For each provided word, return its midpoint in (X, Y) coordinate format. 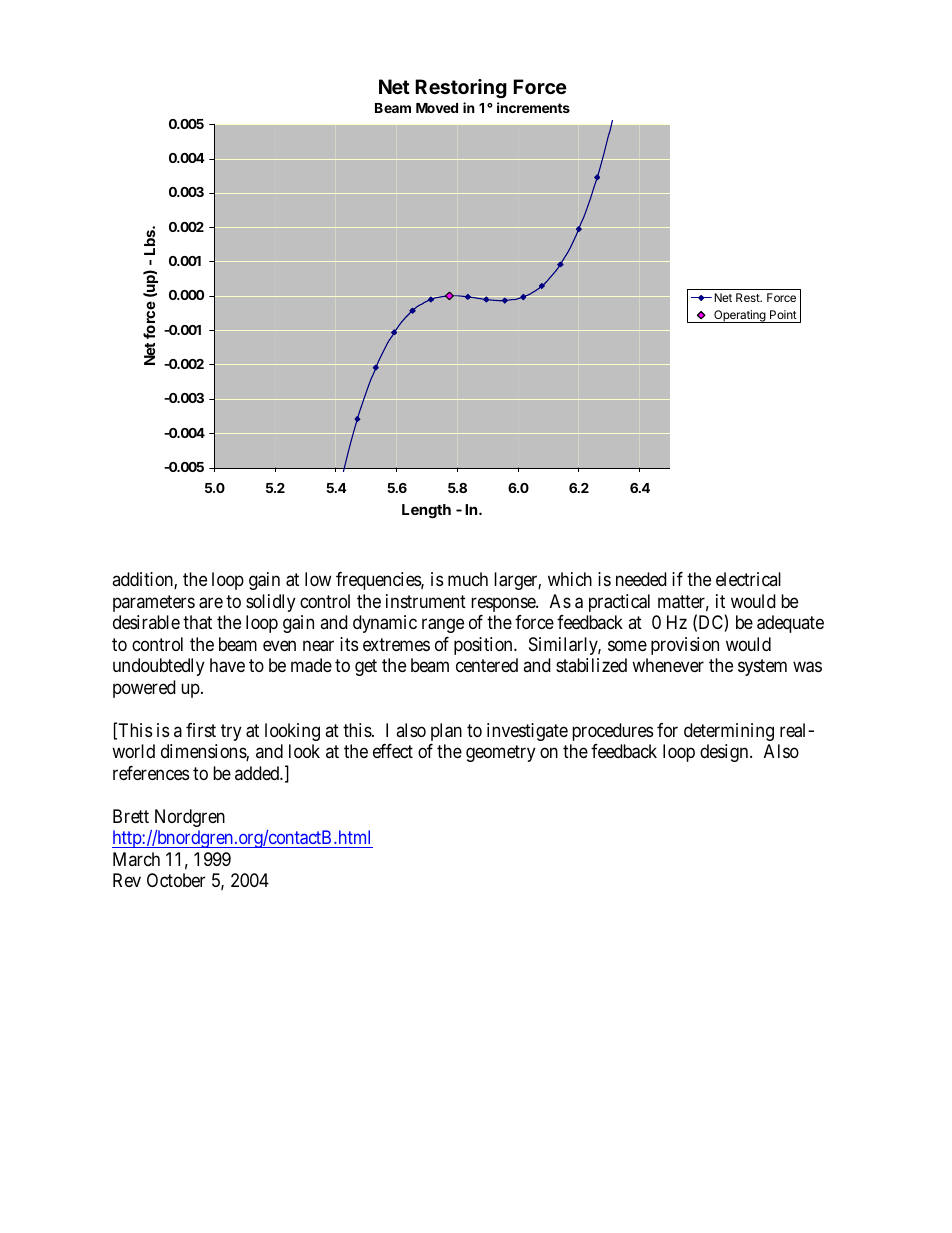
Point (783, 314)
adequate (790, 624)
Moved (437, 108)
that (197, 622)
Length (426, 511)
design (725, 753)
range (443, 626)
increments (533, 107)
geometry (501, 754)
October (176, 880)
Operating (740, 316)
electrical (748, 579)
